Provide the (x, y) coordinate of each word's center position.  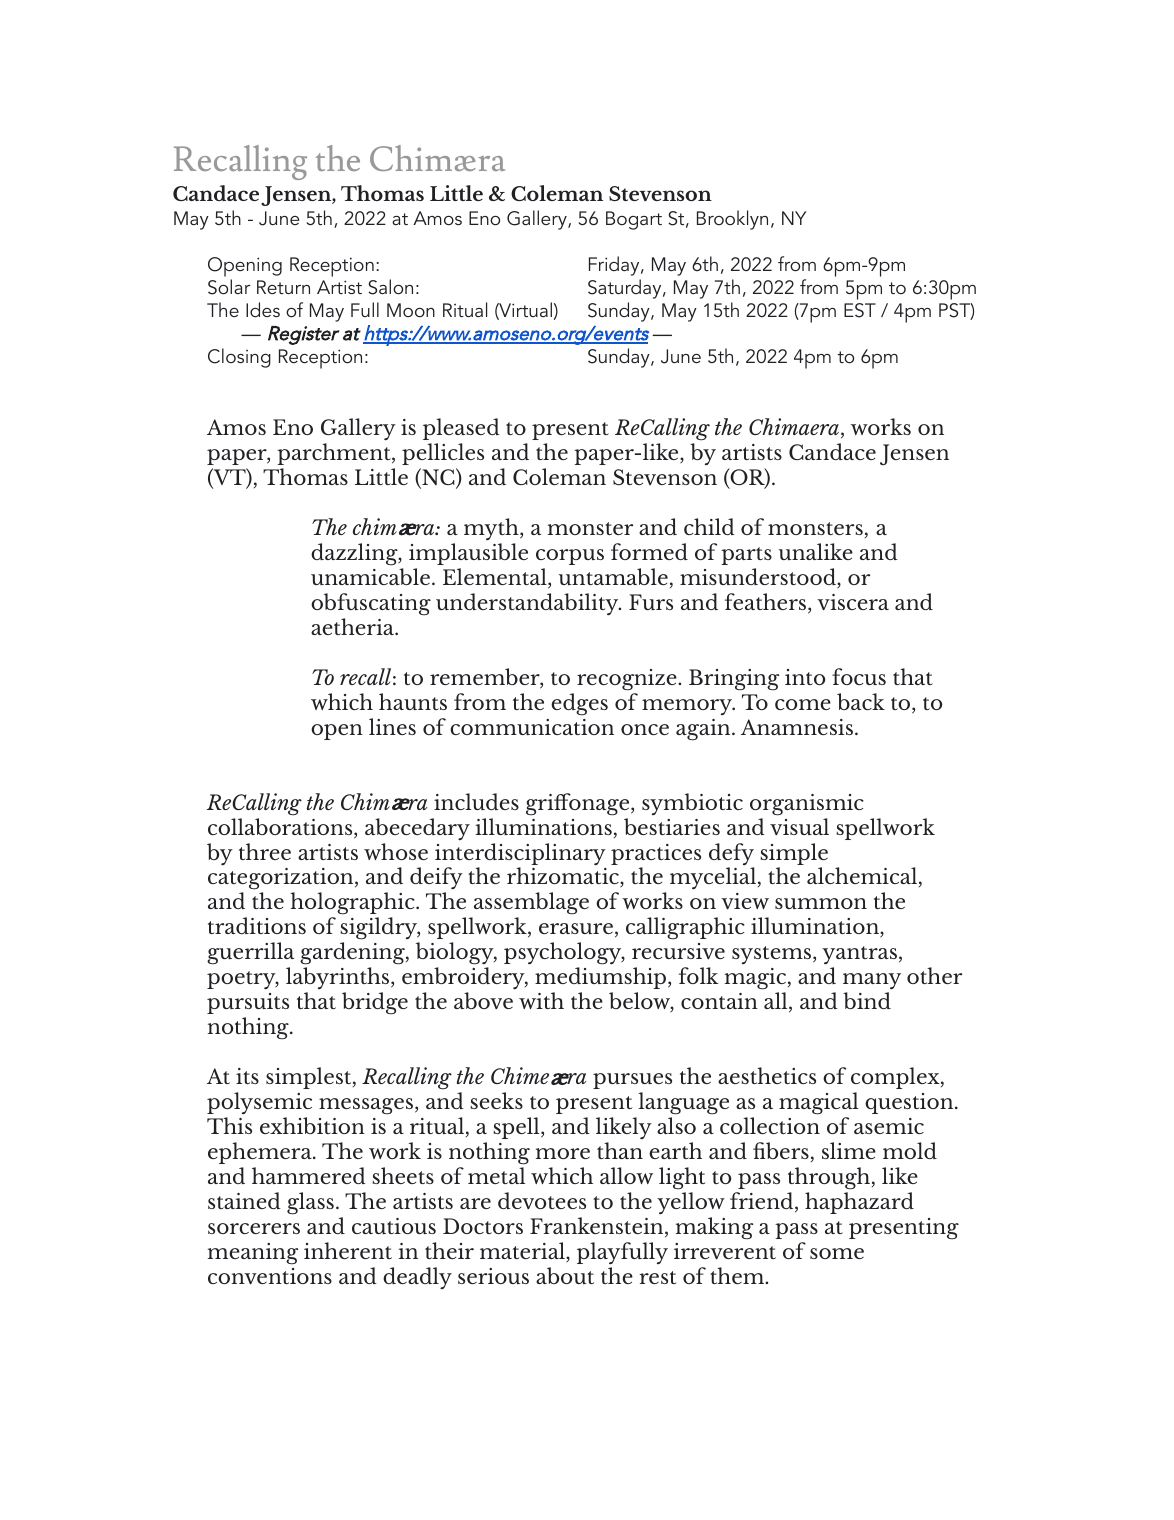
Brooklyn (732, 220)
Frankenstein (598, 1227)
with (541, 1000)
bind (867, 1000)
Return (283, 287)
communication (532, 727)
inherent (348, 1250)
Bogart (634, 220)
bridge (375, 1003)
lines (392, 726)
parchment (335, 454)
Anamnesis (797, 727)
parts (746, 556)
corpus (570, 557)
